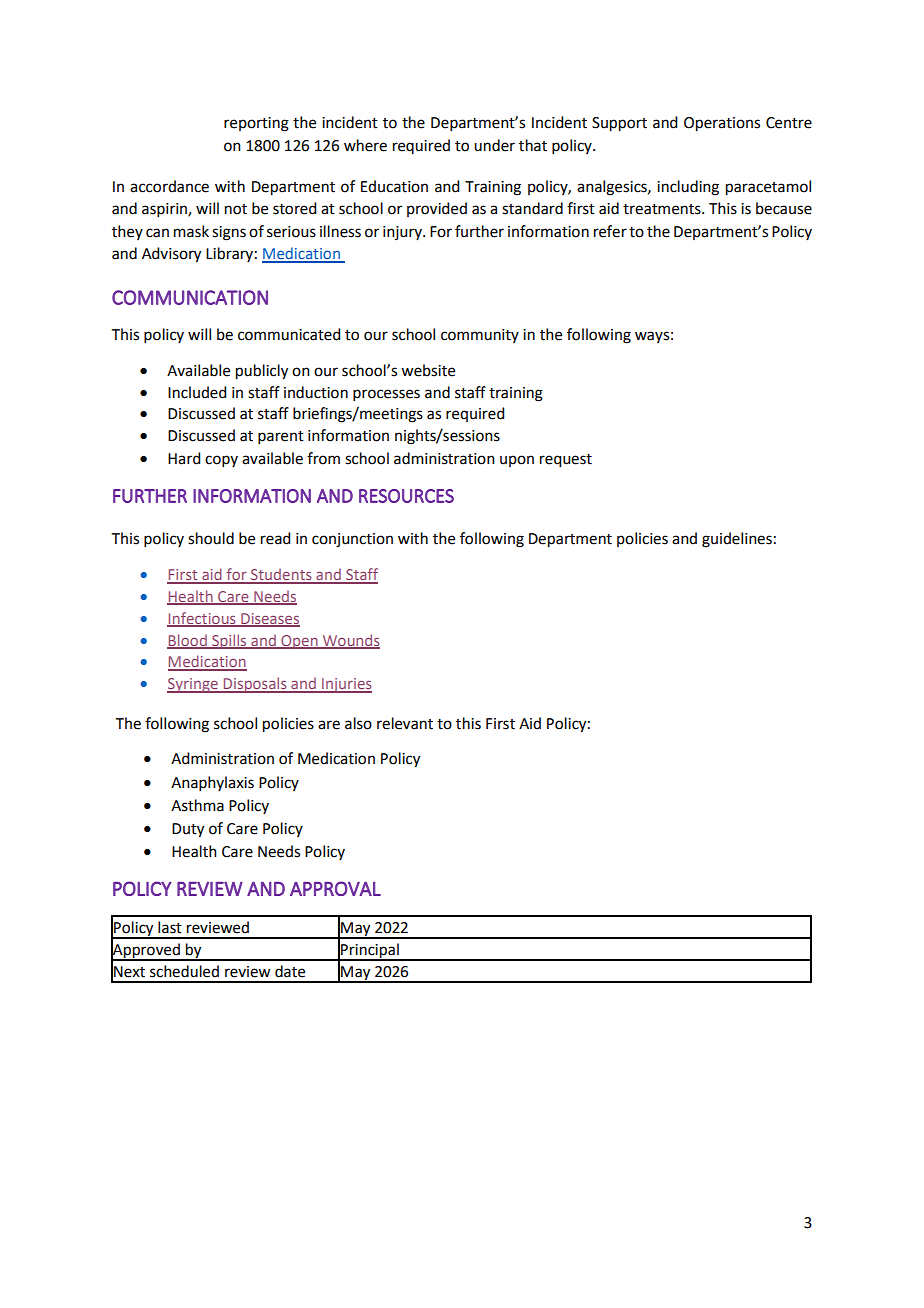 The image size is (924, 1308). What do you see at coordinates (722, 124) in the screenshot?
I see `Operations` at bounding box center [722, 124].
